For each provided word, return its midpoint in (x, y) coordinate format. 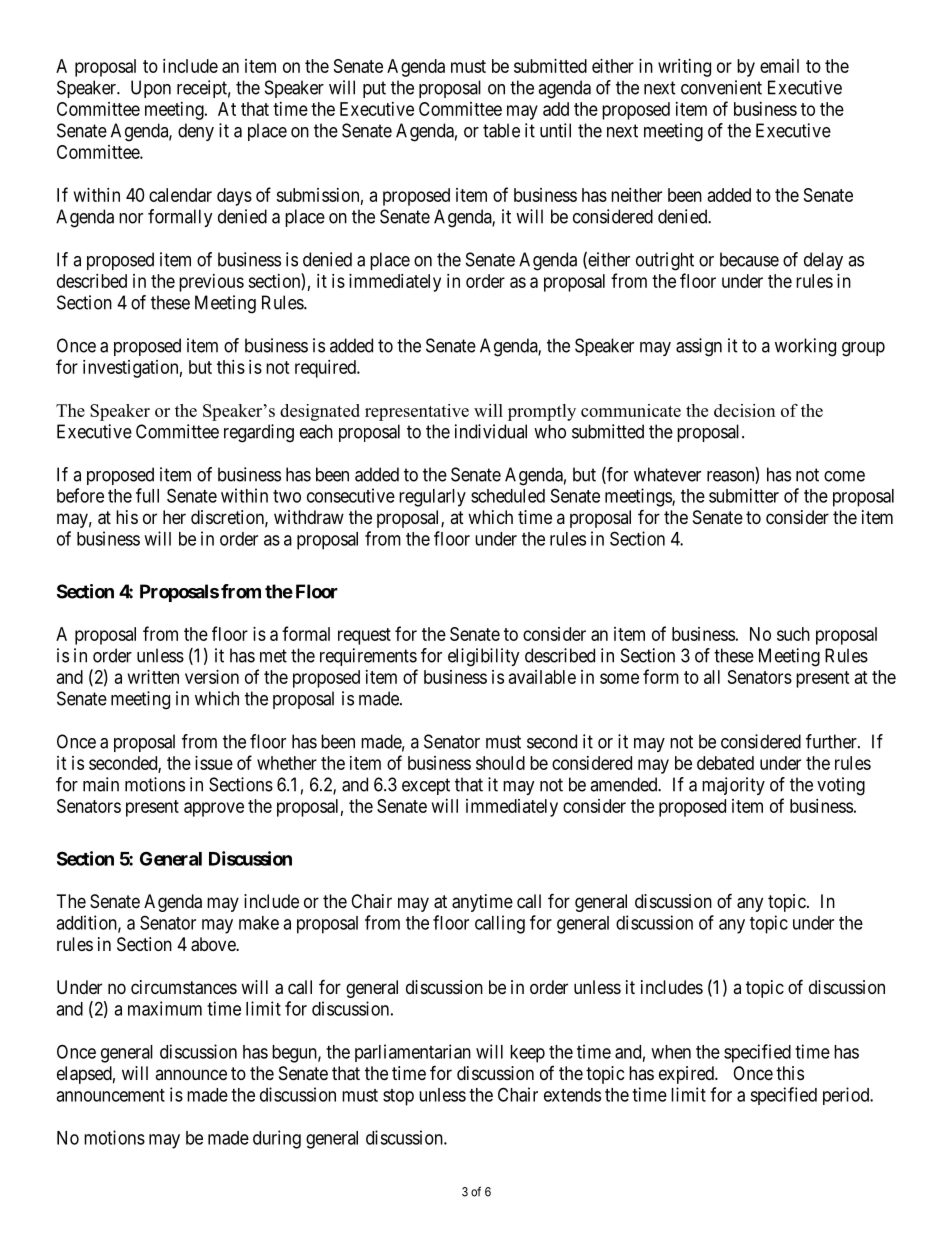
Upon (151, 89)
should (500, 763)
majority (733, 786)
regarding (259, 433)
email (779, 66)
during (277, 1139)
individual (491, 431)
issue (214, 763)
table (501, 130)
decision (744, 410)
